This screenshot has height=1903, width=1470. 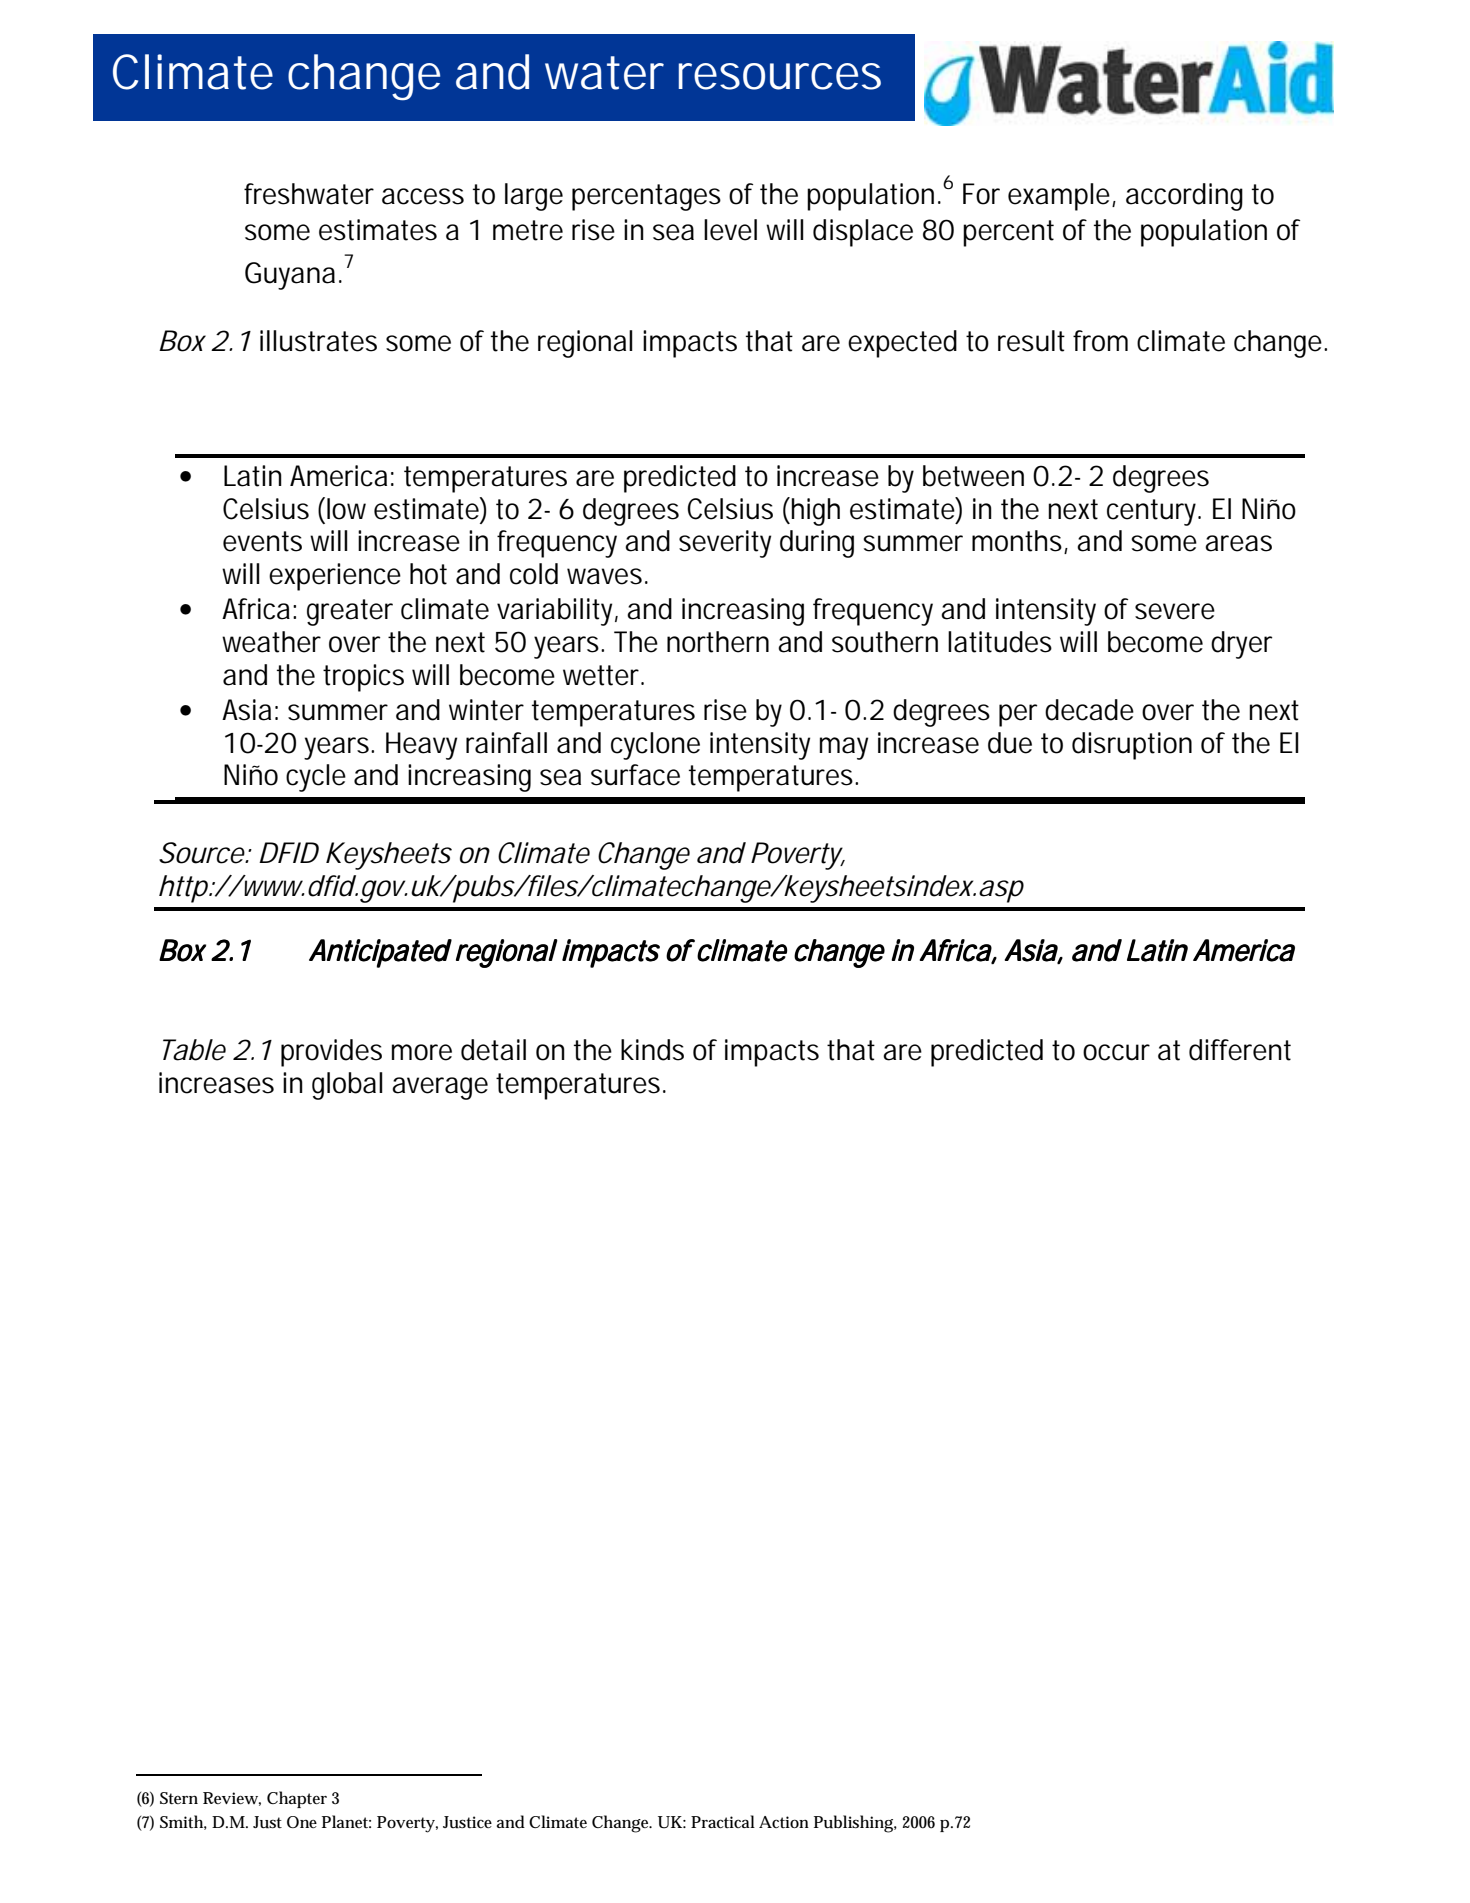 What do you see at coordinates (1060, 197) in the screenshot?
I see `example` at bounding box center [1060, 197].
